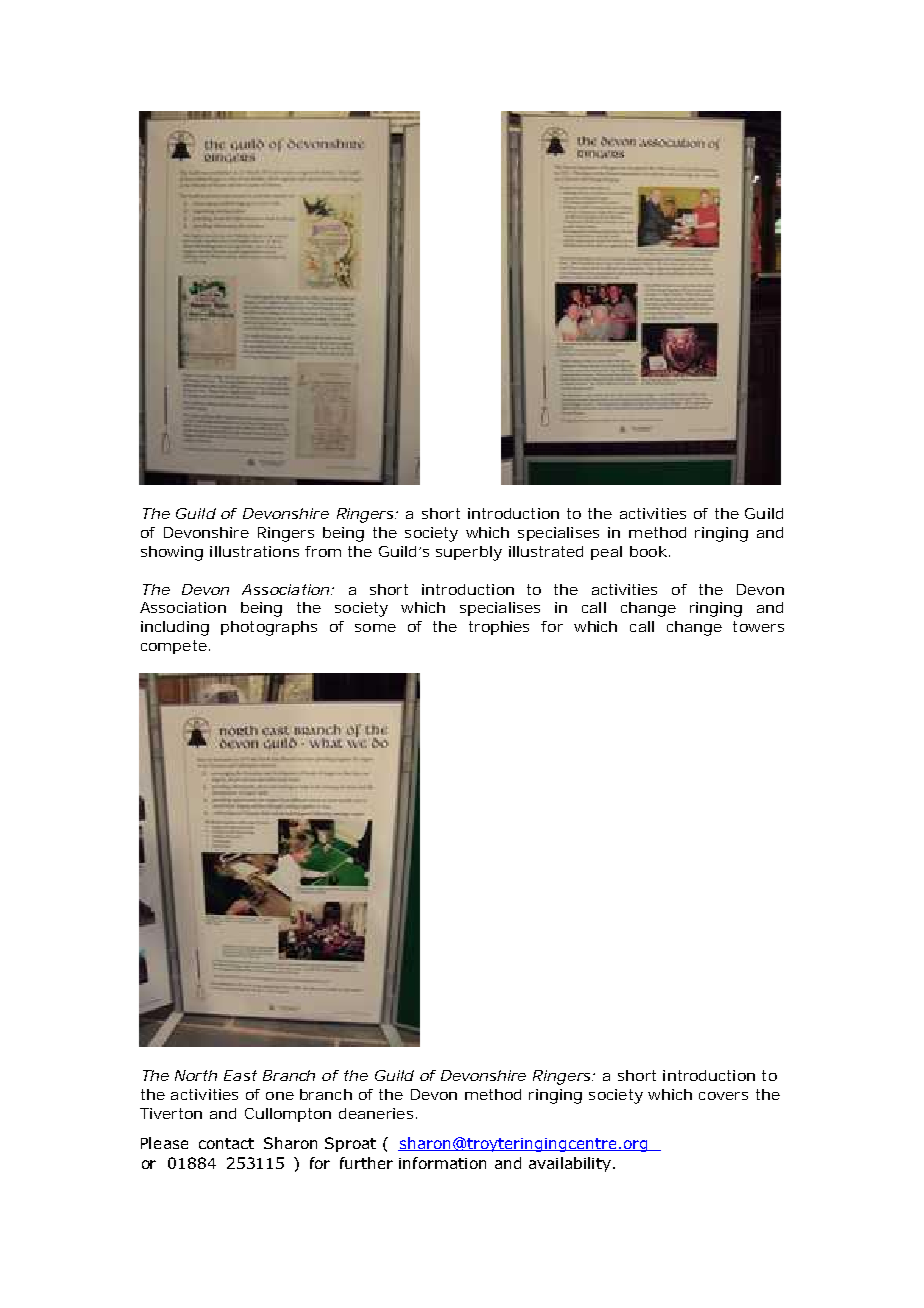  I want to click on some, so click(375, 628).
